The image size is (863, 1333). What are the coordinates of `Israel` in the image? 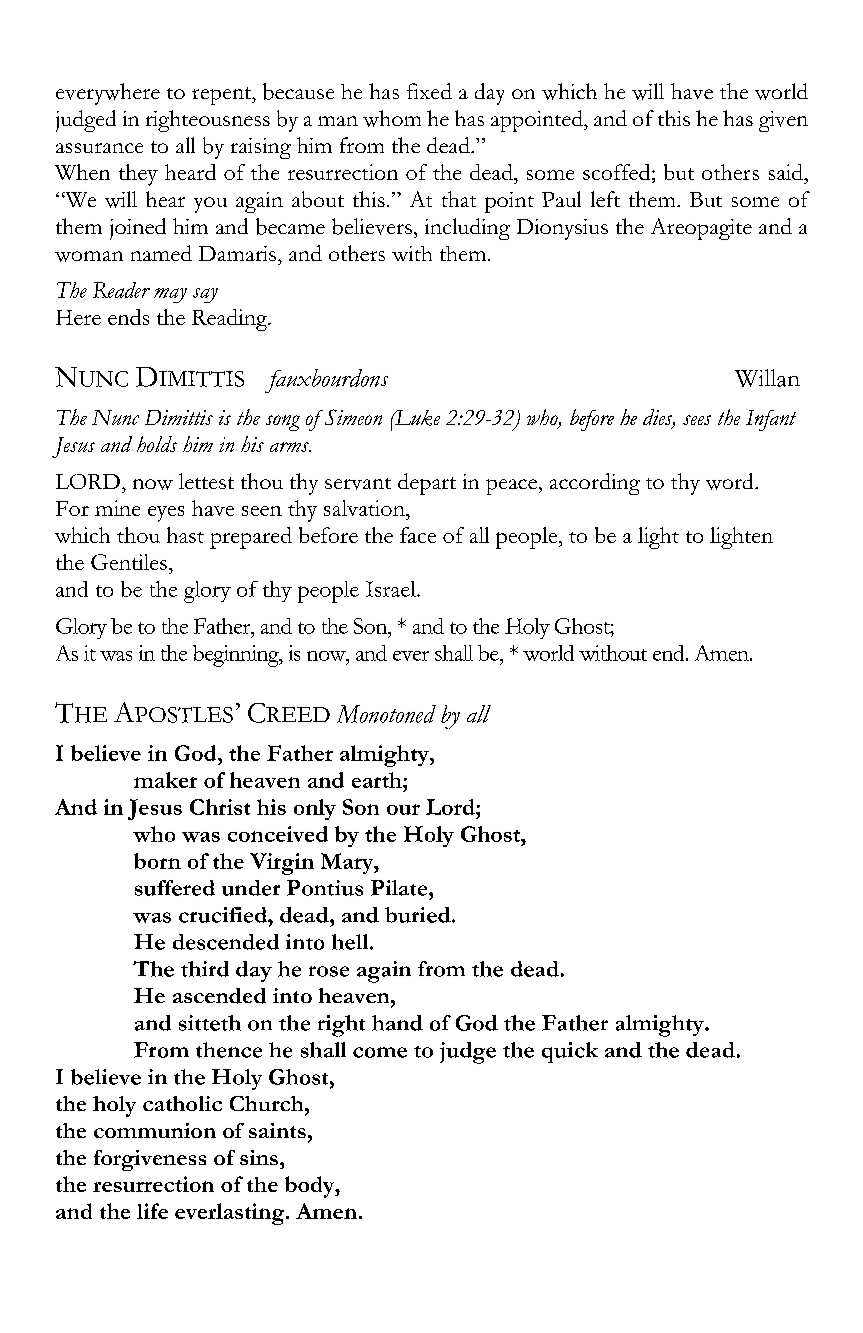 It's located at (392, 589).
